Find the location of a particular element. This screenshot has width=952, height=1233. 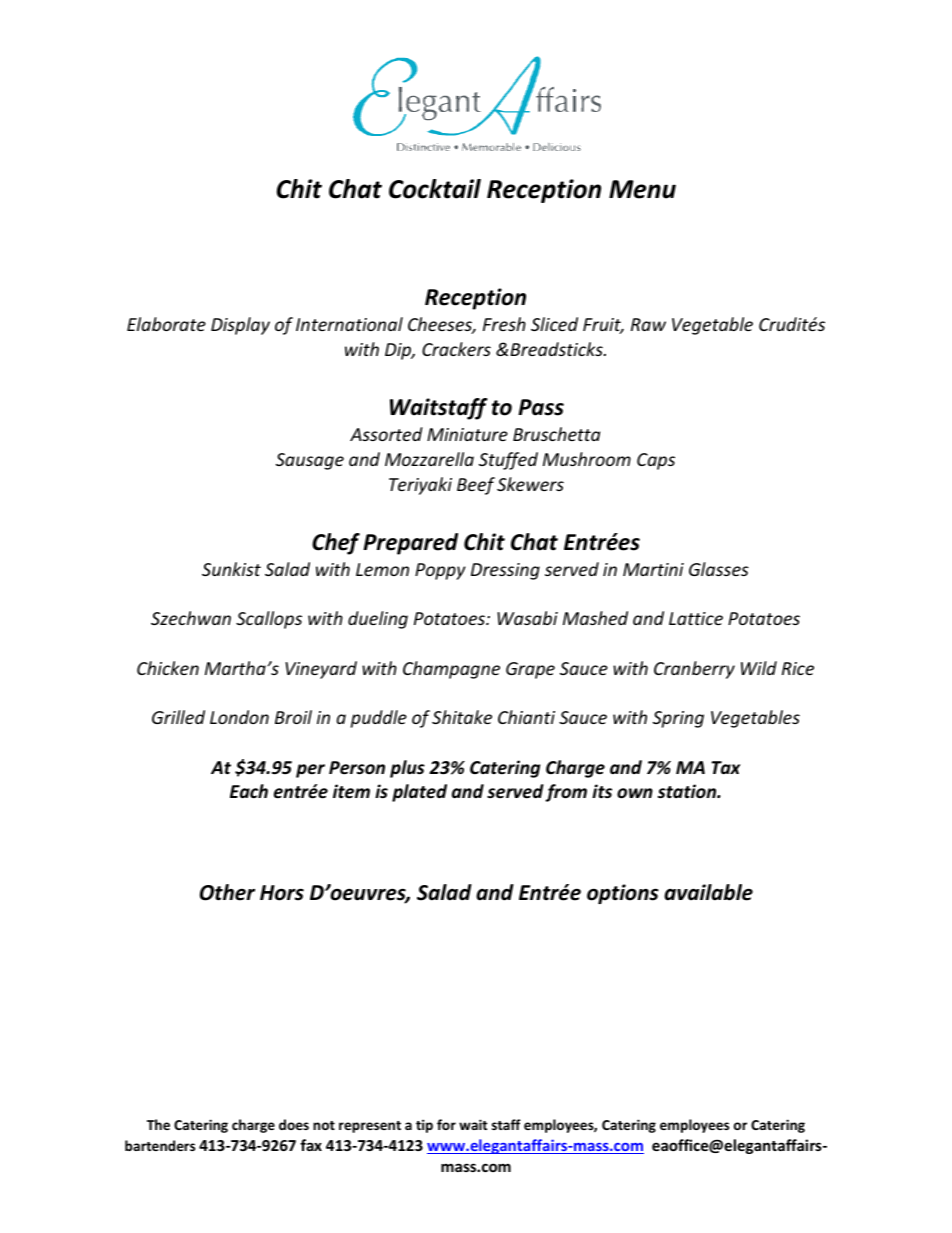

Cocktail is located at coordinates (435, 189).
